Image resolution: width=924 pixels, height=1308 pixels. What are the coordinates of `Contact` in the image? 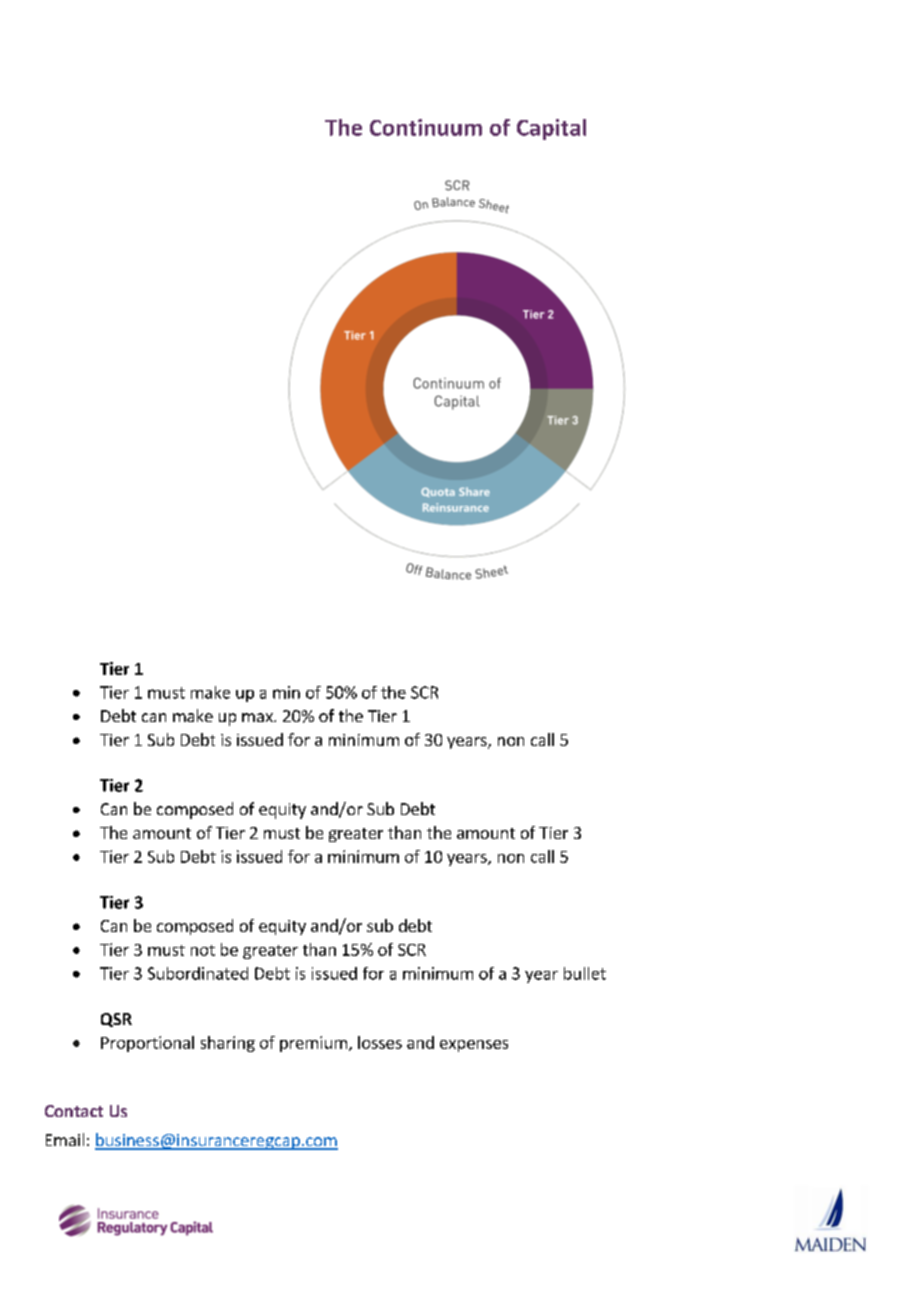 It's located at (74, 1111).
